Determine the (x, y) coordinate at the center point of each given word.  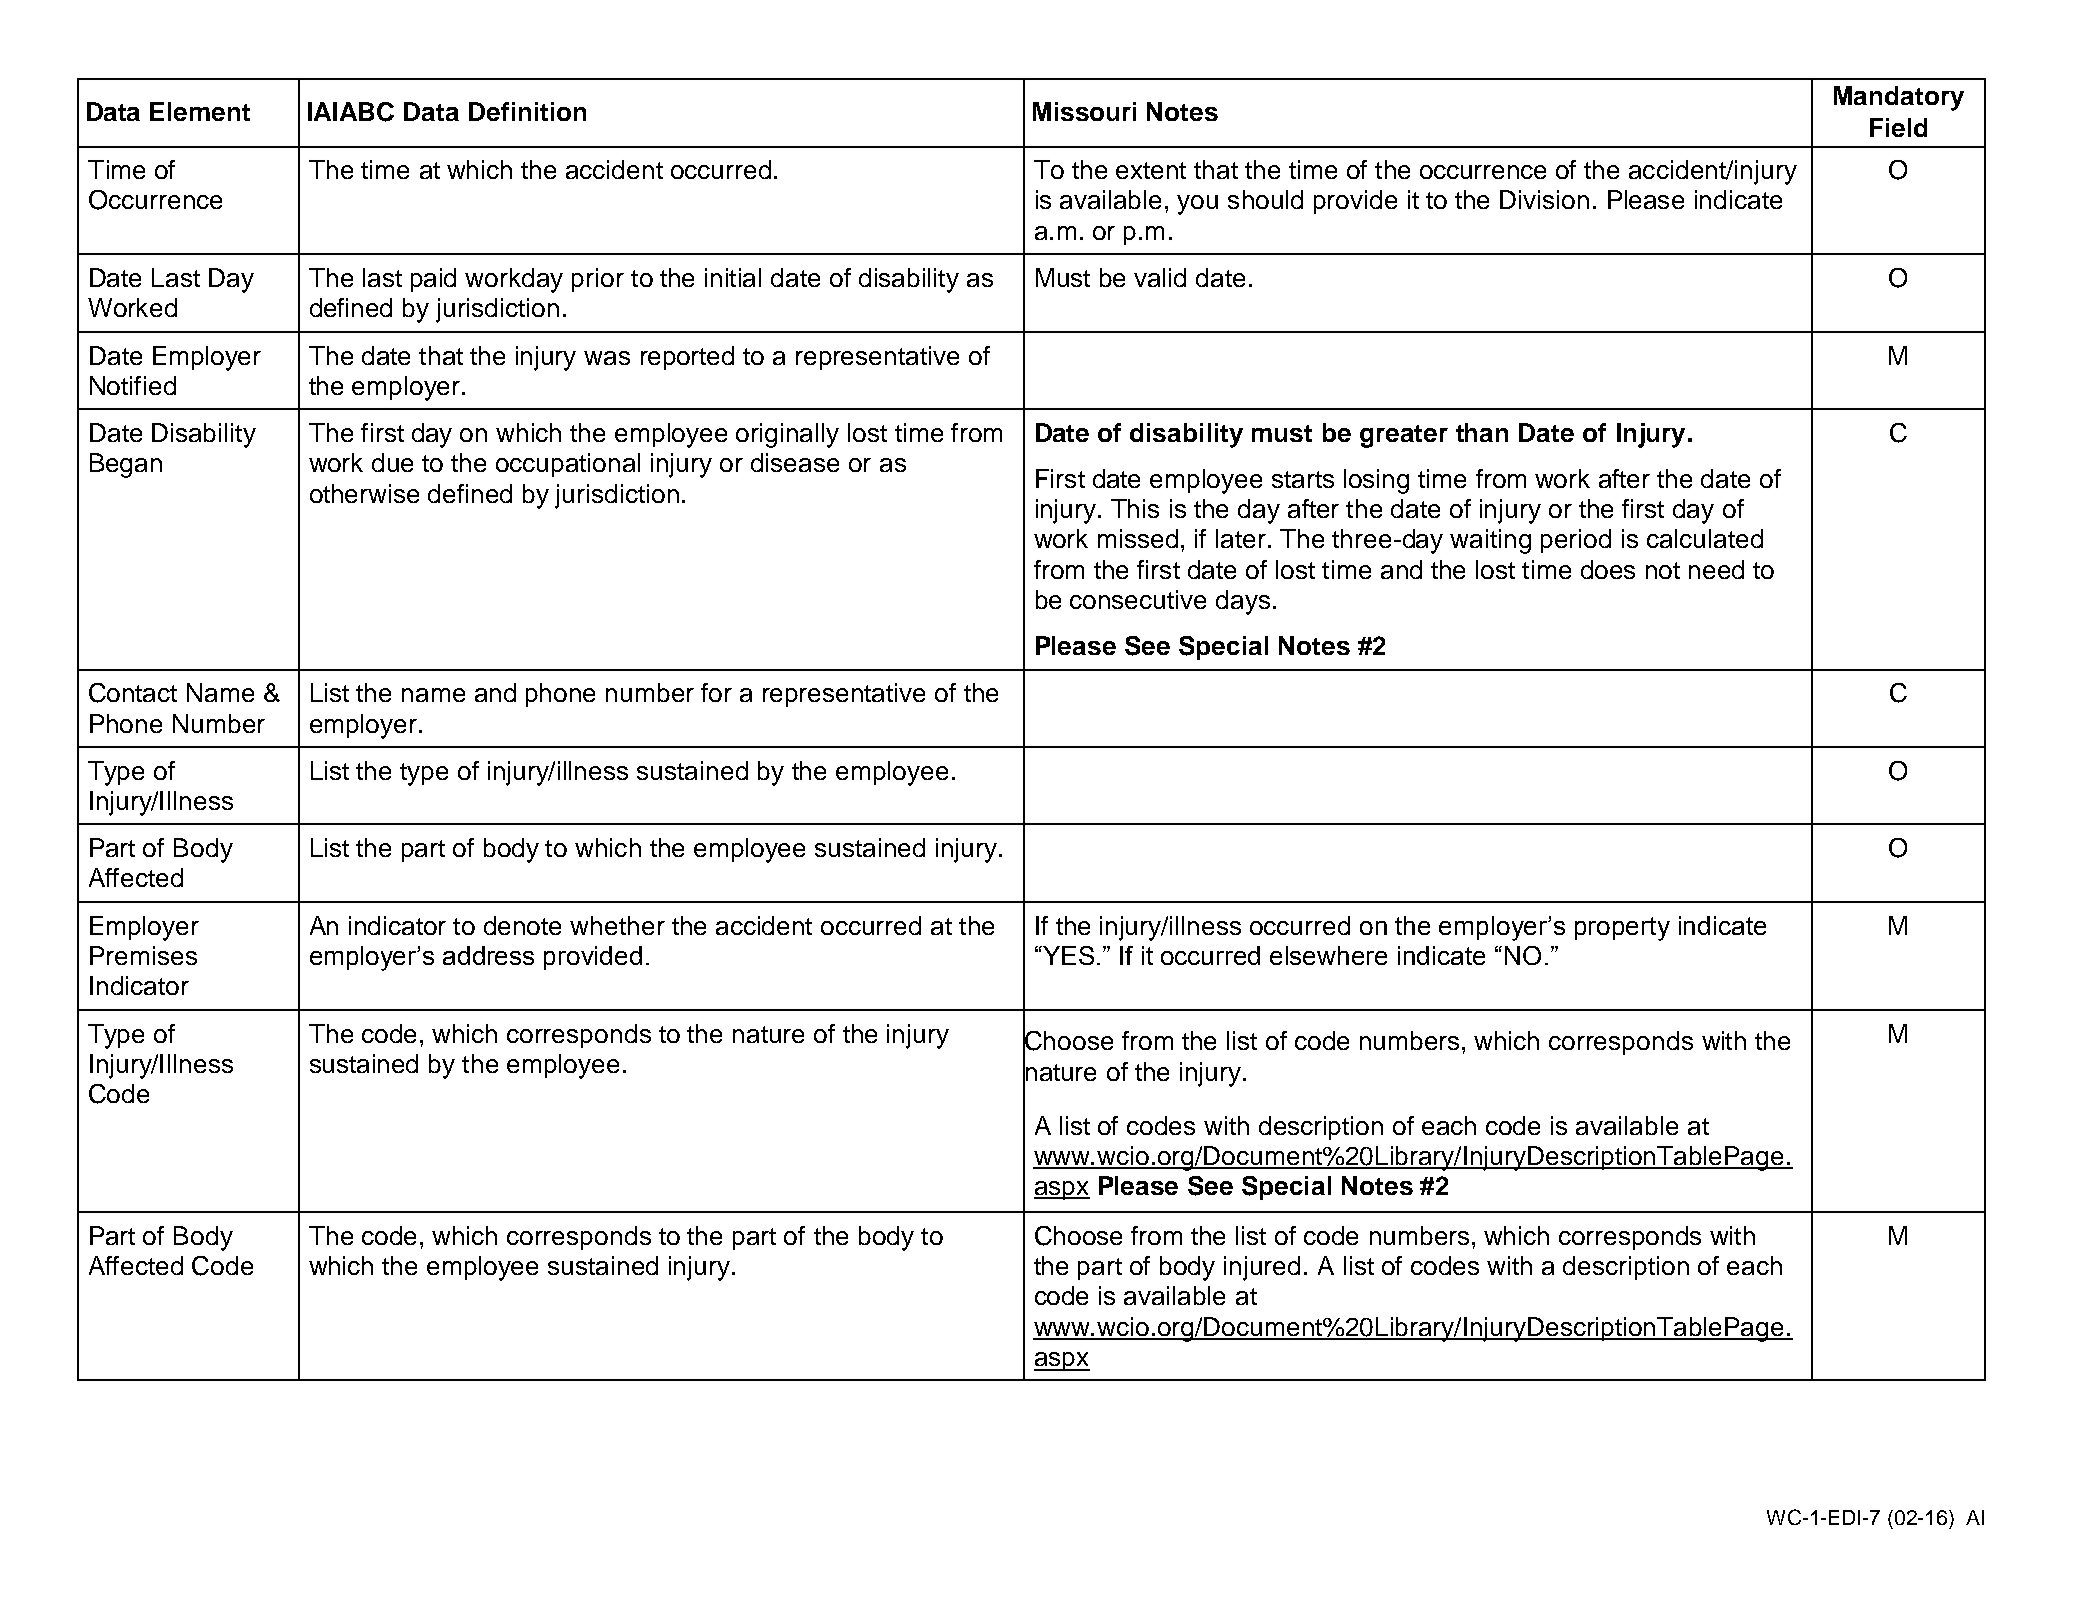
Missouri (1084, 111)
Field (1898, 127)
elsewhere (1328, 955)
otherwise (364, 493)
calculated (1705, 538)
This (1135, 508)
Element (200, 111)
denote (522, 925)
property (1622, 929)
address (488, 955)
